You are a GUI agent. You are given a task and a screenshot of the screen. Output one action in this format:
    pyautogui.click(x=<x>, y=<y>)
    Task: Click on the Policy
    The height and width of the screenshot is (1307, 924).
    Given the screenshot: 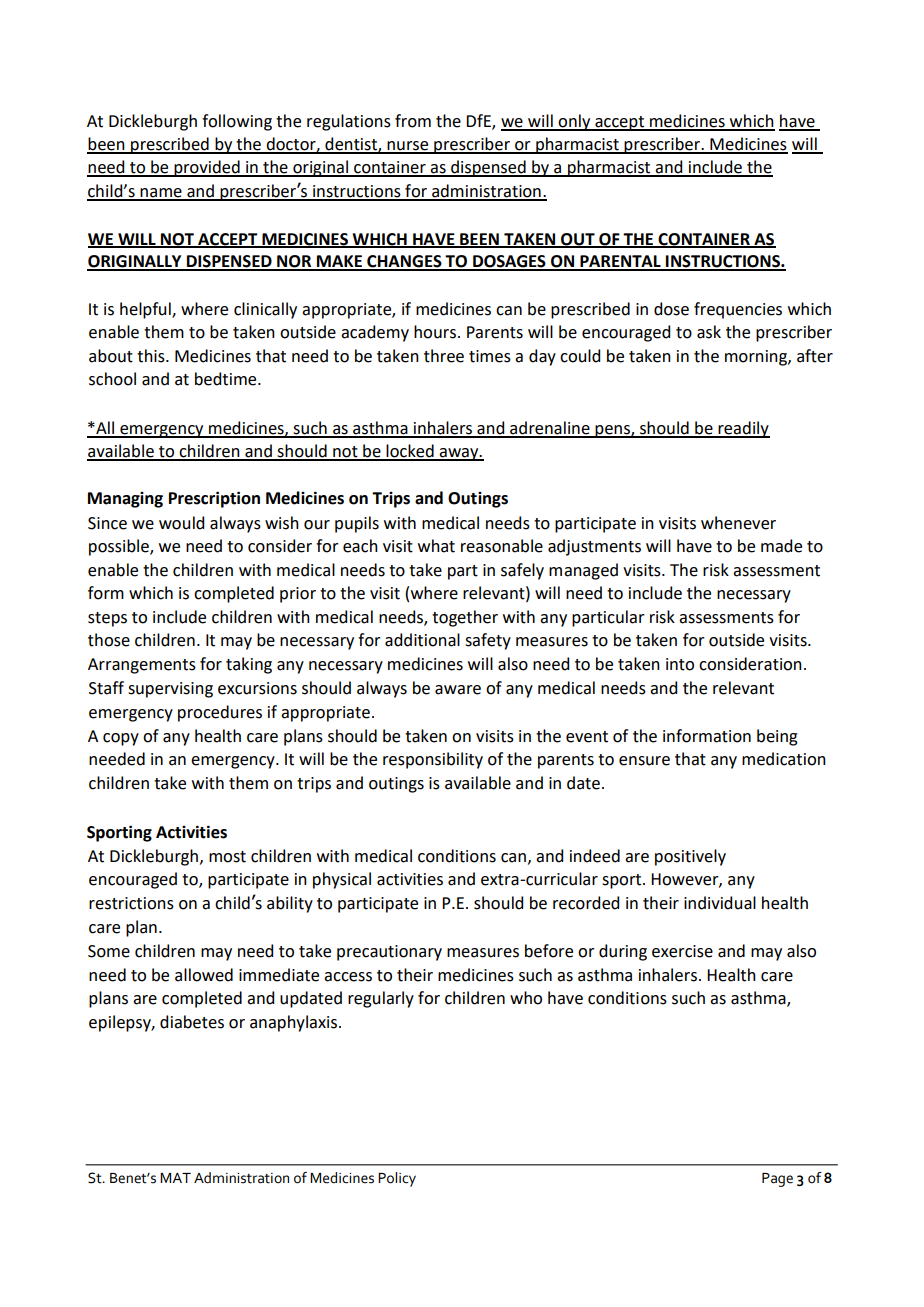 What is the action you would take?
    pyautogui.click(x=397, y=1179)
